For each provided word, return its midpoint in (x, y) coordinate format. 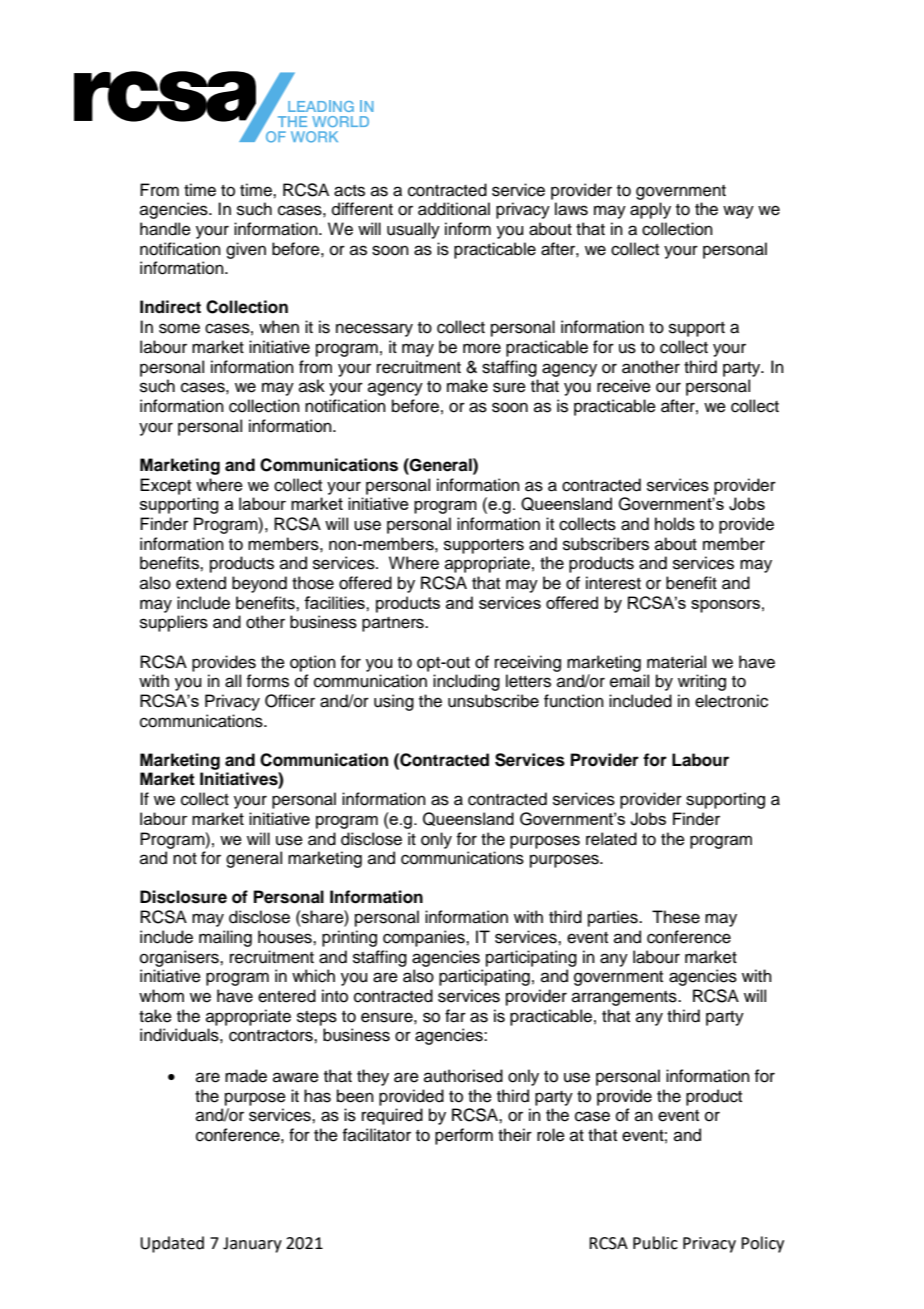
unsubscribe (493, 701)
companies (425, 938)
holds (675, 524)
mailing (225, 938)
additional (454, 209)
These (676, 917)
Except (165, 486)
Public (655, 1243)
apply (650, 210)
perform (464, 1136)
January (252, 1245)
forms (267, 681)
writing (702, 682)
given (246, 250)
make (467, 386)
